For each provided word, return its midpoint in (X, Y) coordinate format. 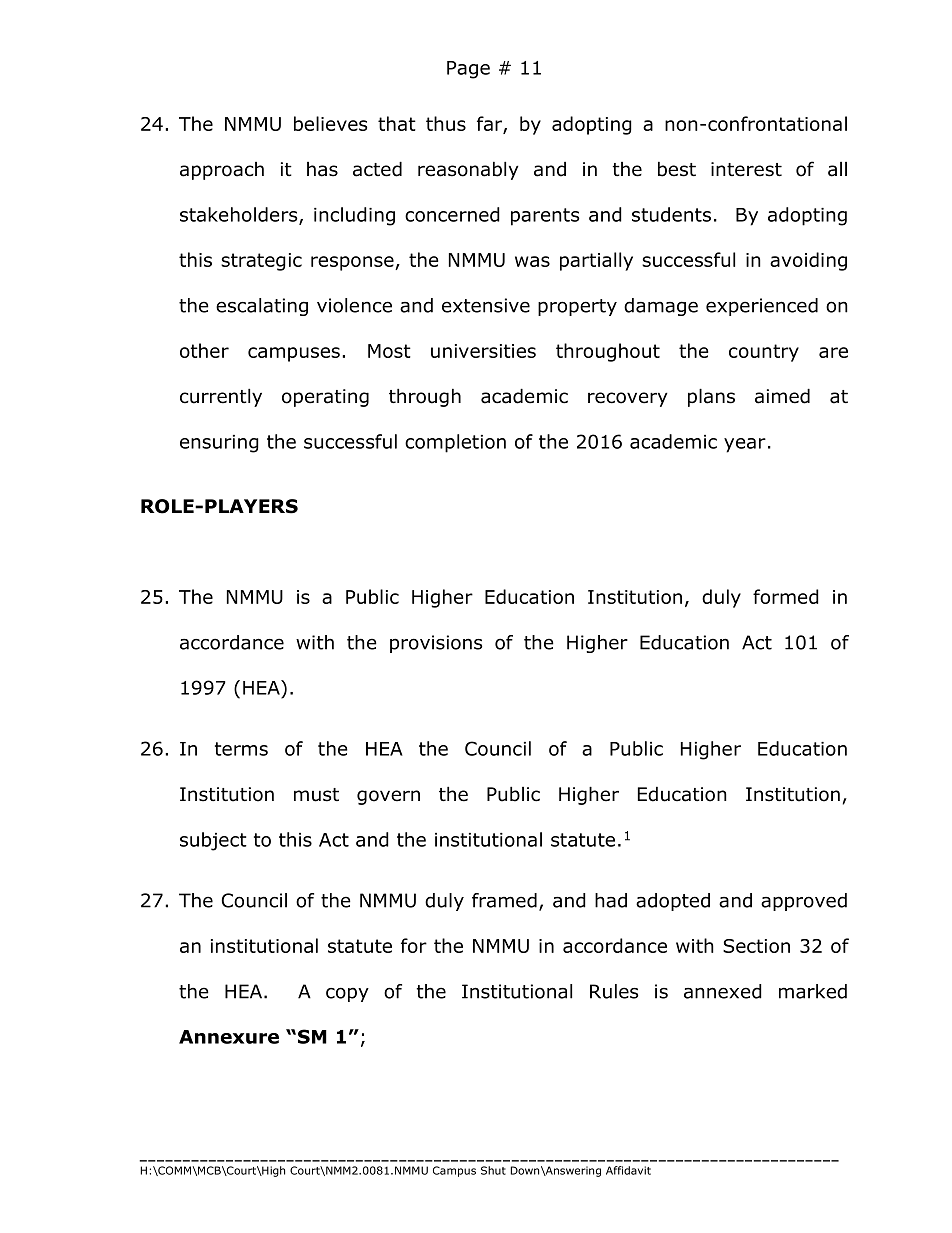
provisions (436, 644)
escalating (262, 307)
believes (330, 123)
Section (756, 946)
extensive (486, 305)
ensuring (219, 444)
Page (468, 70)
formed (786, 596)
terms (241, 749)
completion (455, 443)
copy (347, 994)
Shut (493, 1170)
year (745, 445)
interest (746, 169)
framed (504, 900)
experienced (762, 307)
